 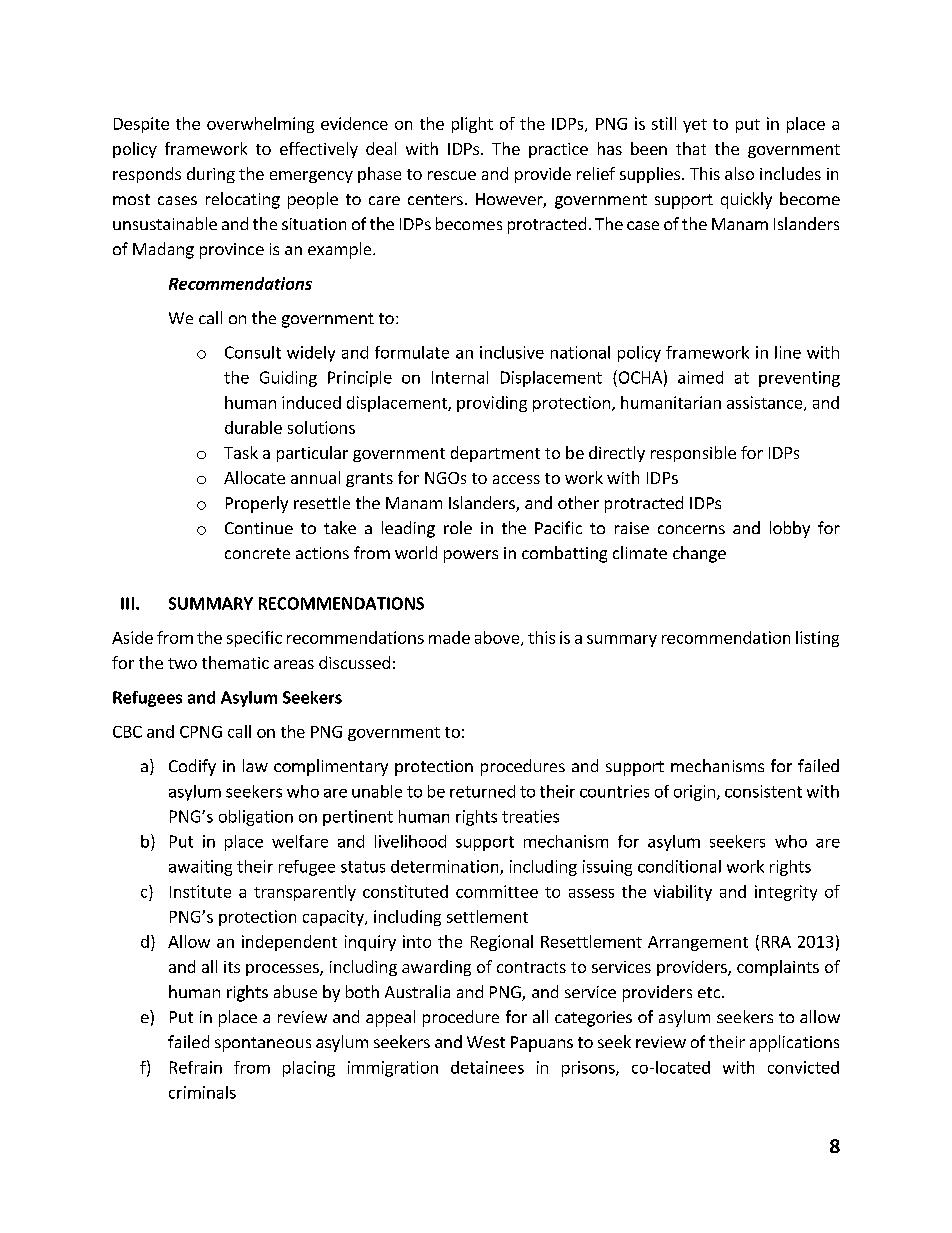 What do you see at coordinates (452, 175) in the screenshot?
I see `rescue` at bounding box center [452, 175].
